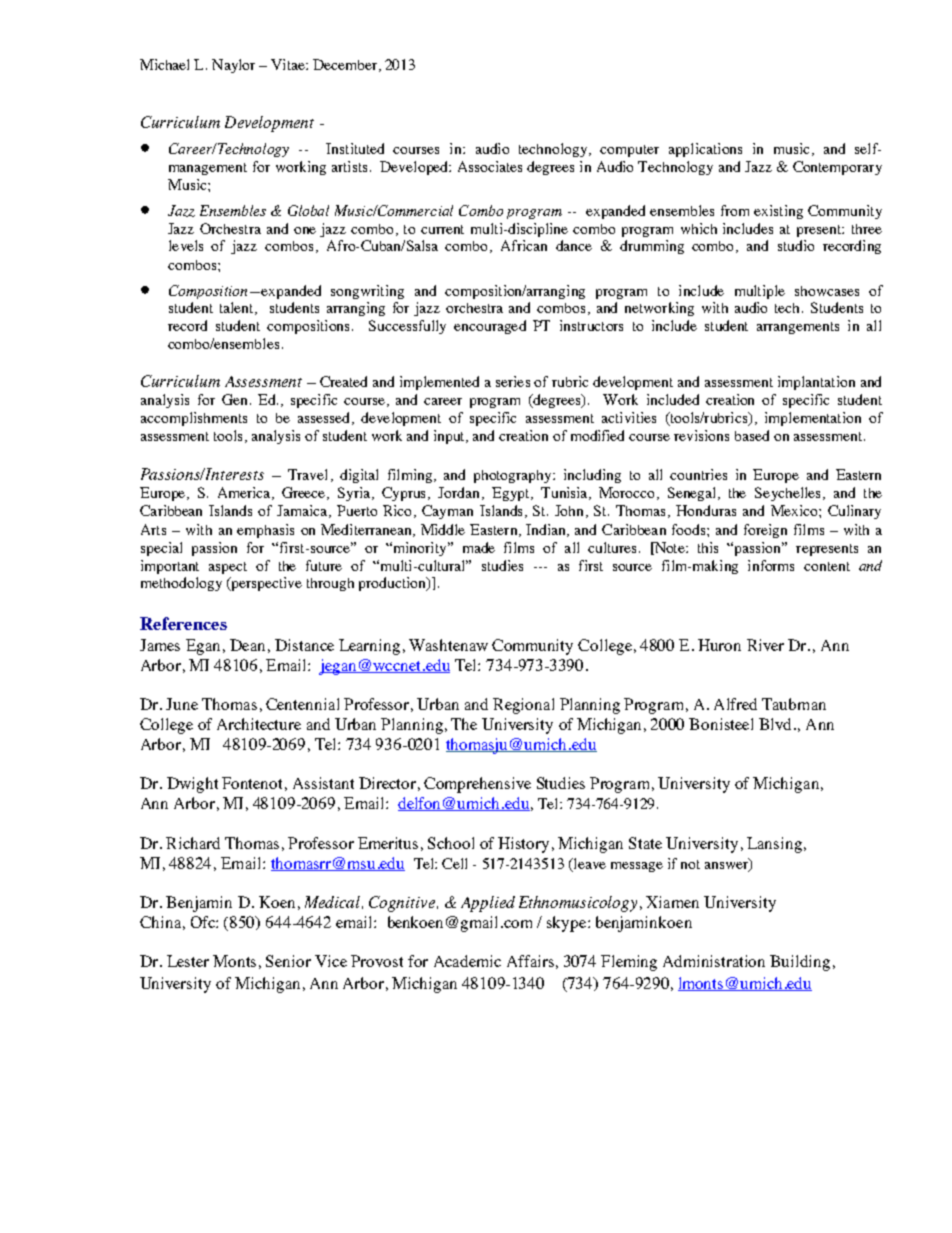 The height and width of the page is (1233, 952). What do you see at coordinates (204, 922) in the page?
I see `Ofc` at bounding box center [204, 922].
